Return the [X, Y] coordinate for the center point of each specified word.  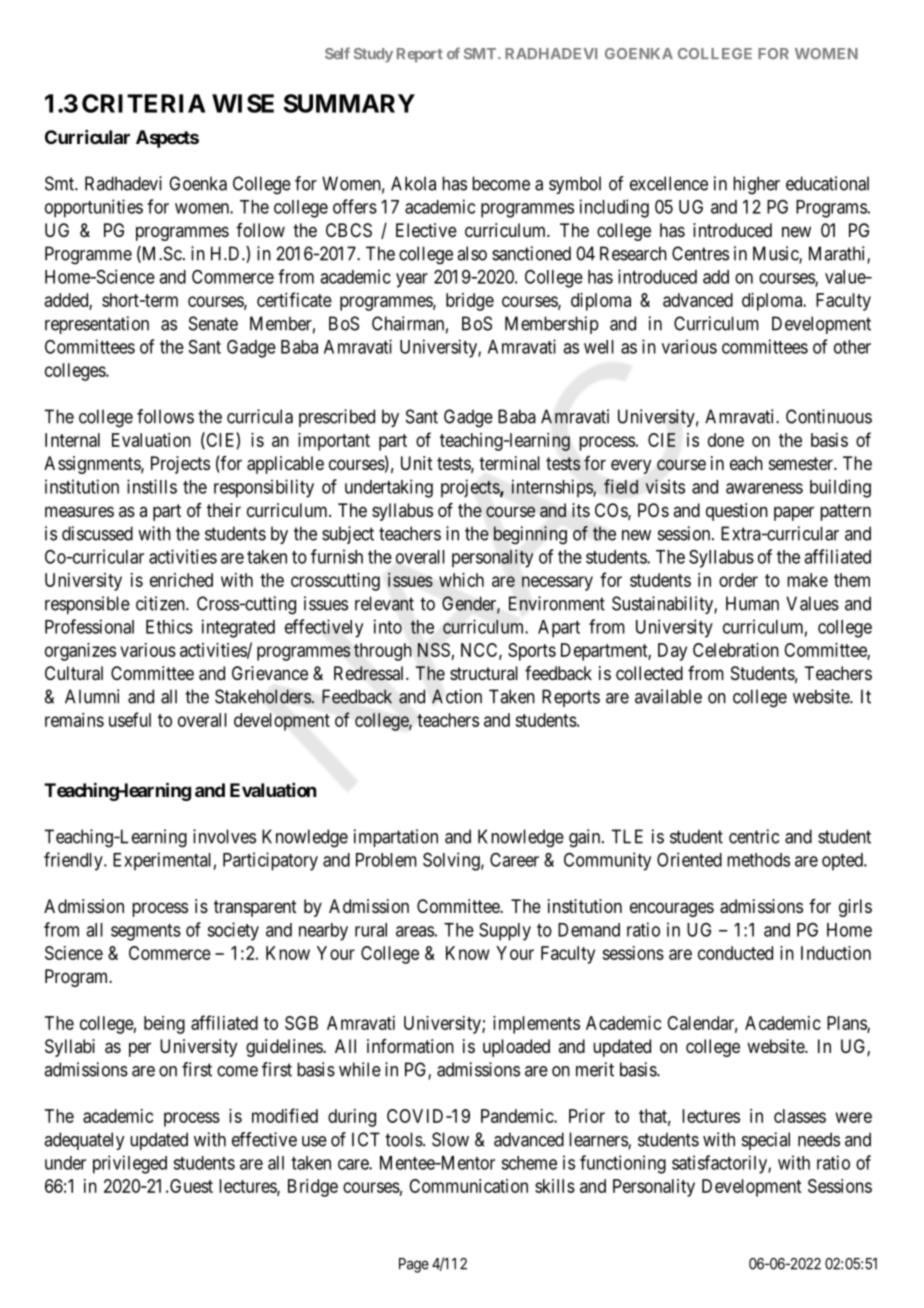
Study [373, 55]
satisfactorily [720, 1164]
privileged [130, 1164]
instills [152, 486]
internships [553, 488]
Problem [386, 860]
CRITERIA [143, 103]
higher [756, 185]
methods [758, 860]
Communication [468, 1186]
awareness [764, 488]
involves [224, 836]
